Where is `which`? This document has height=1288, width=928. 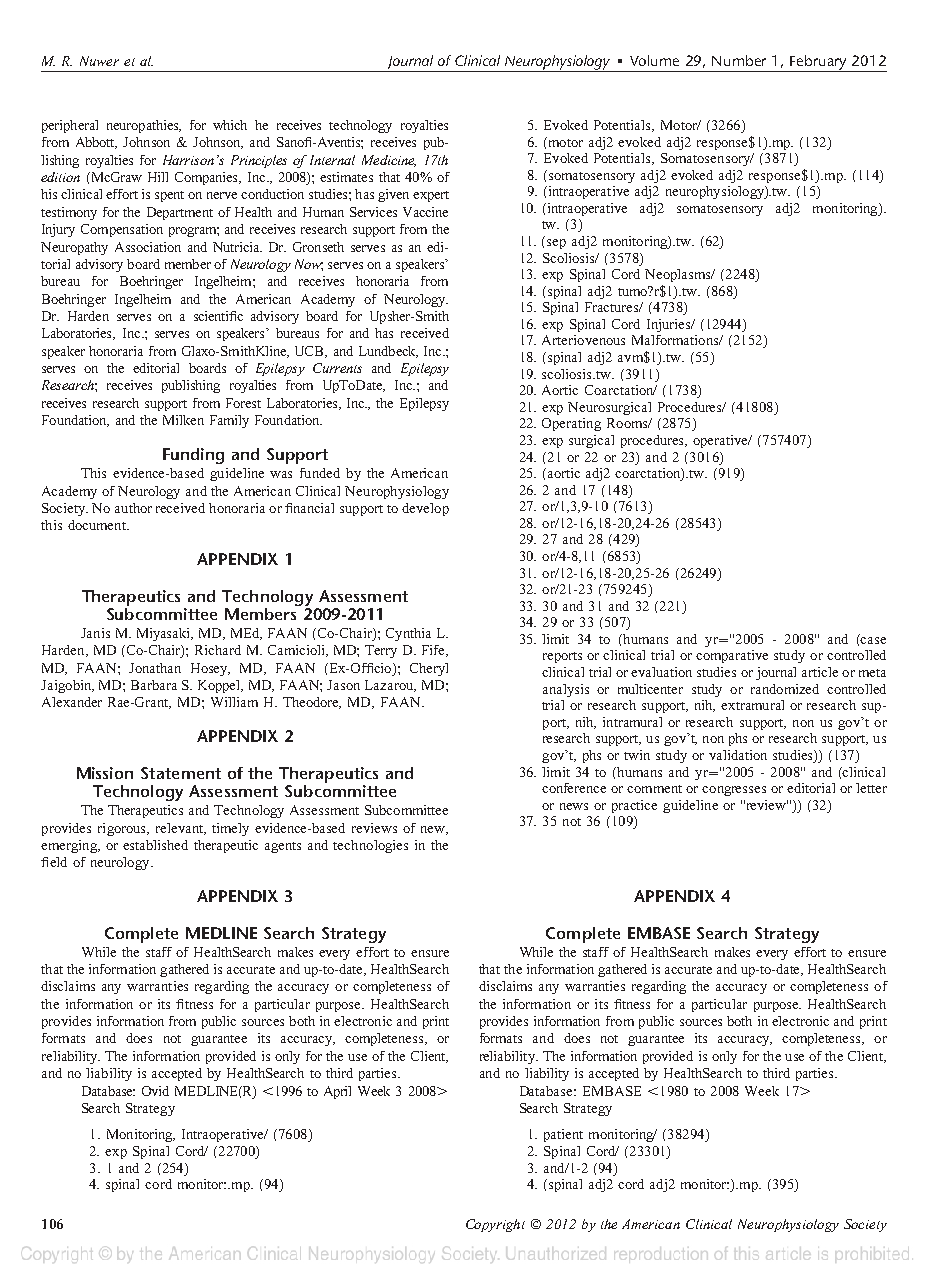
which is located at coordinates (230, 125).
